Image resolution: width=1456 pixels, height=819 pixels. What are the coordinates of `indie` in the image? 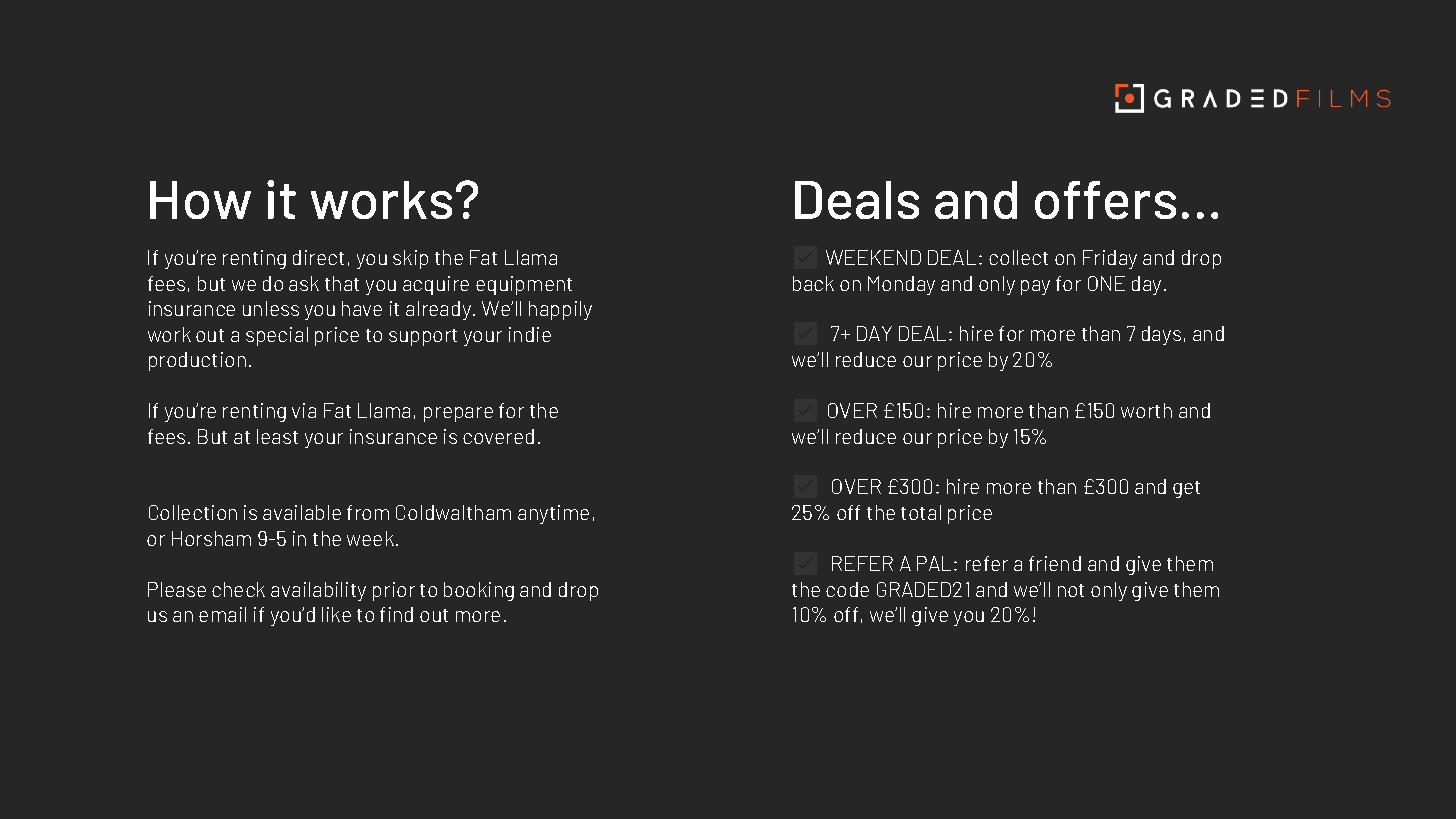 It's located at (530, 334).
